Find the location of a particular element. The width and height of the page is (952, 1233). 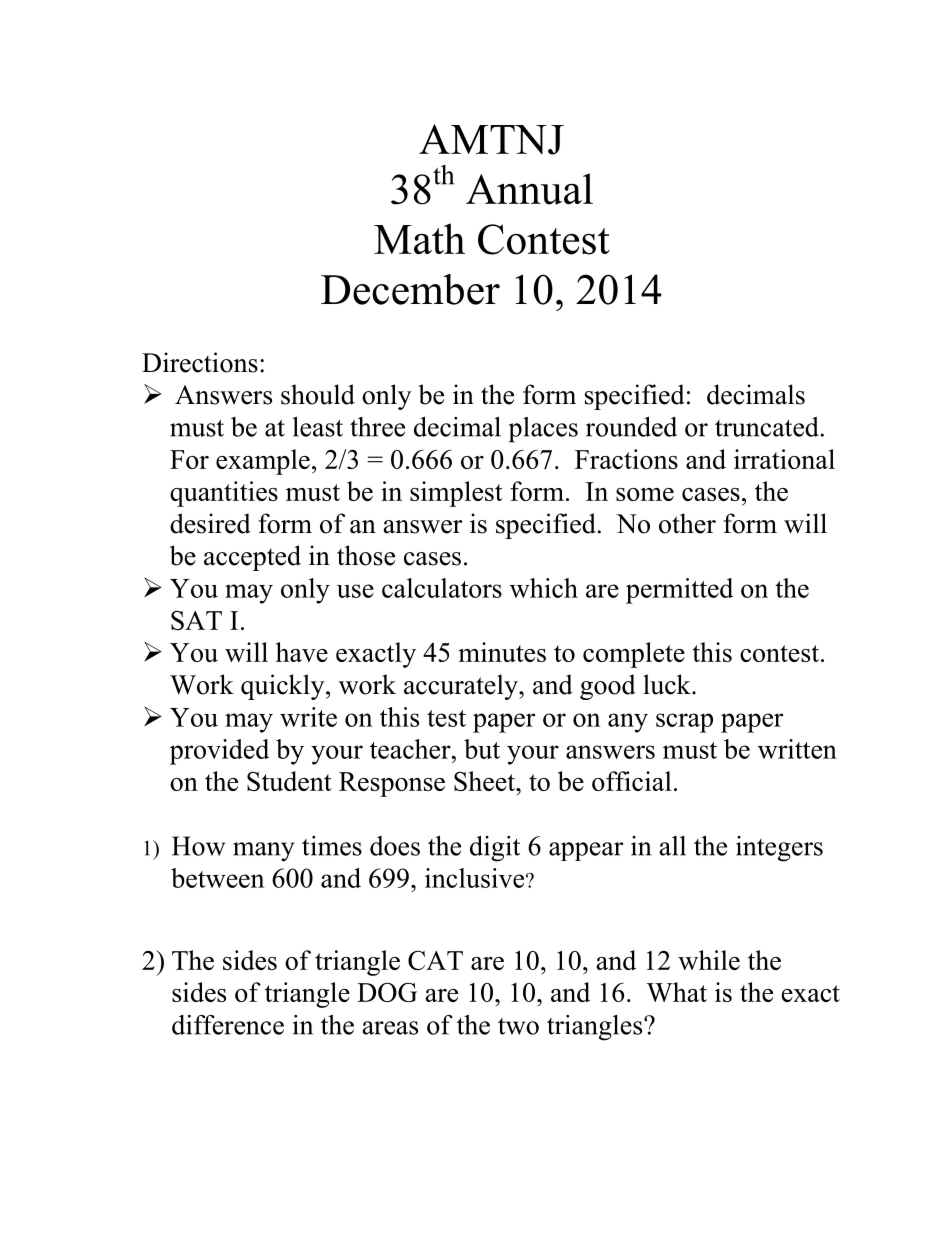

permitted is located at coordinates (679, 591).
